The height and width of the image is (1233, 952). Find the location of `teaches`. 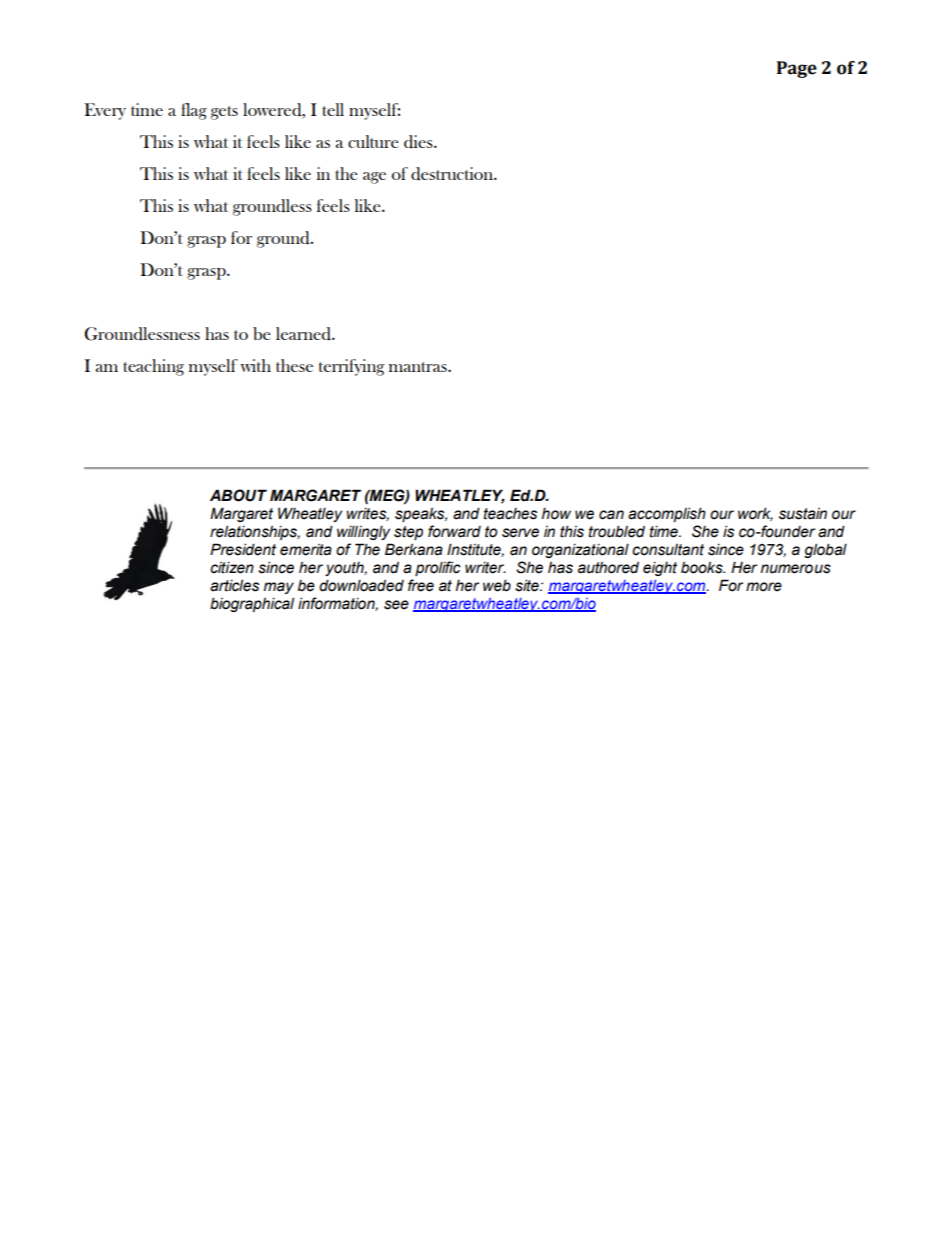

teaches is located at coordinates (510, 514).
